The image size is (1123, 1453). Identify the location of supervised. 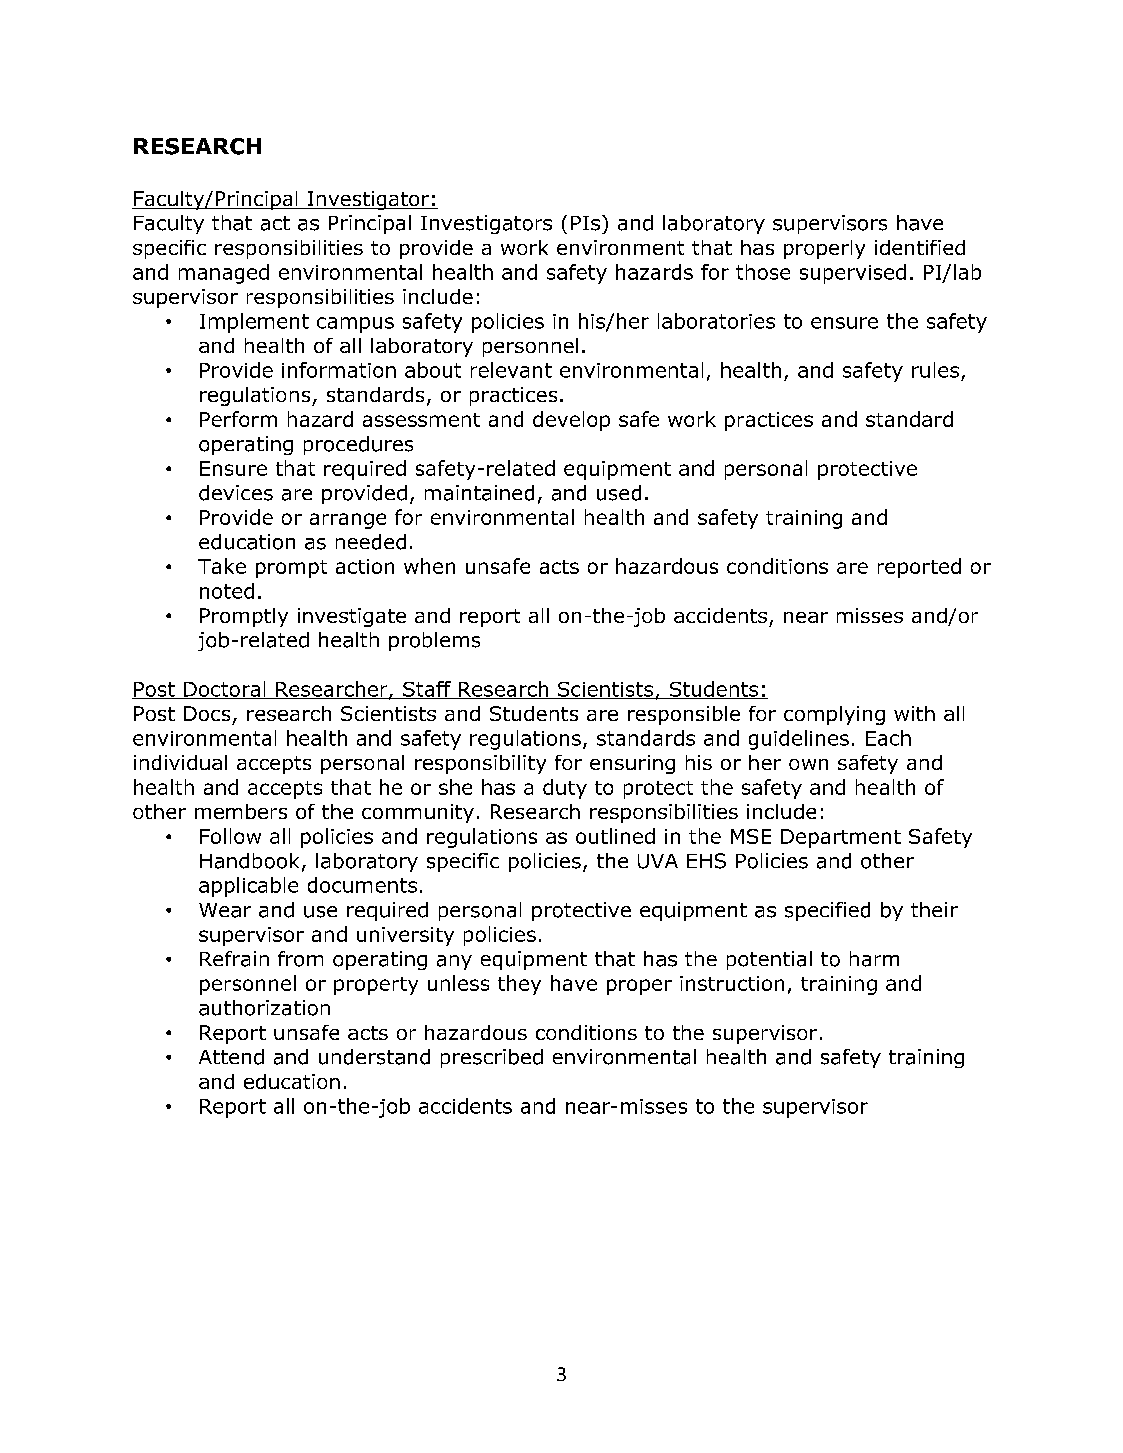
(853, 274).
